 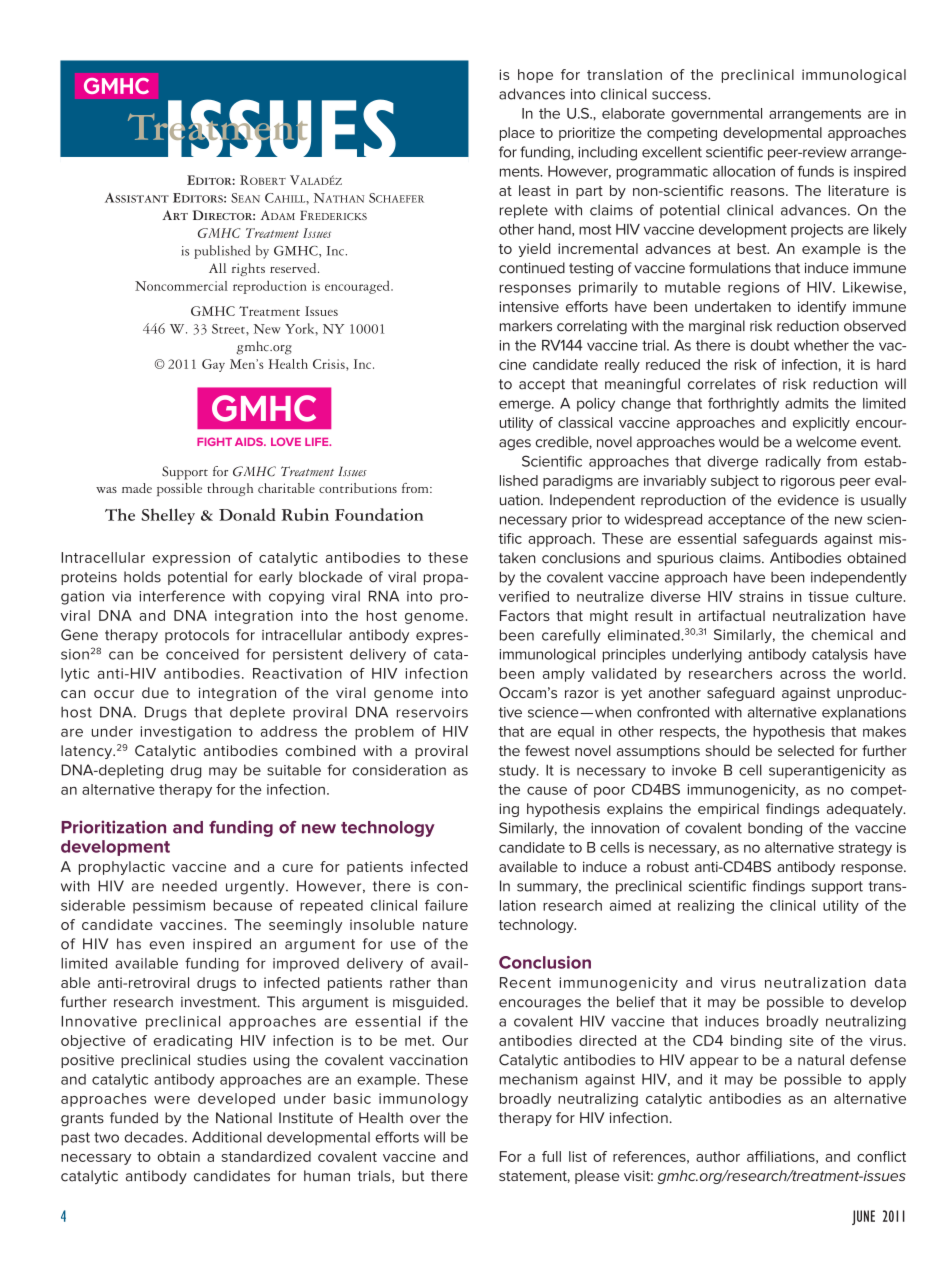 What do you see at coordinates (197, 636) in the document?
I see `protocols` at bounding box center [197, 636].
